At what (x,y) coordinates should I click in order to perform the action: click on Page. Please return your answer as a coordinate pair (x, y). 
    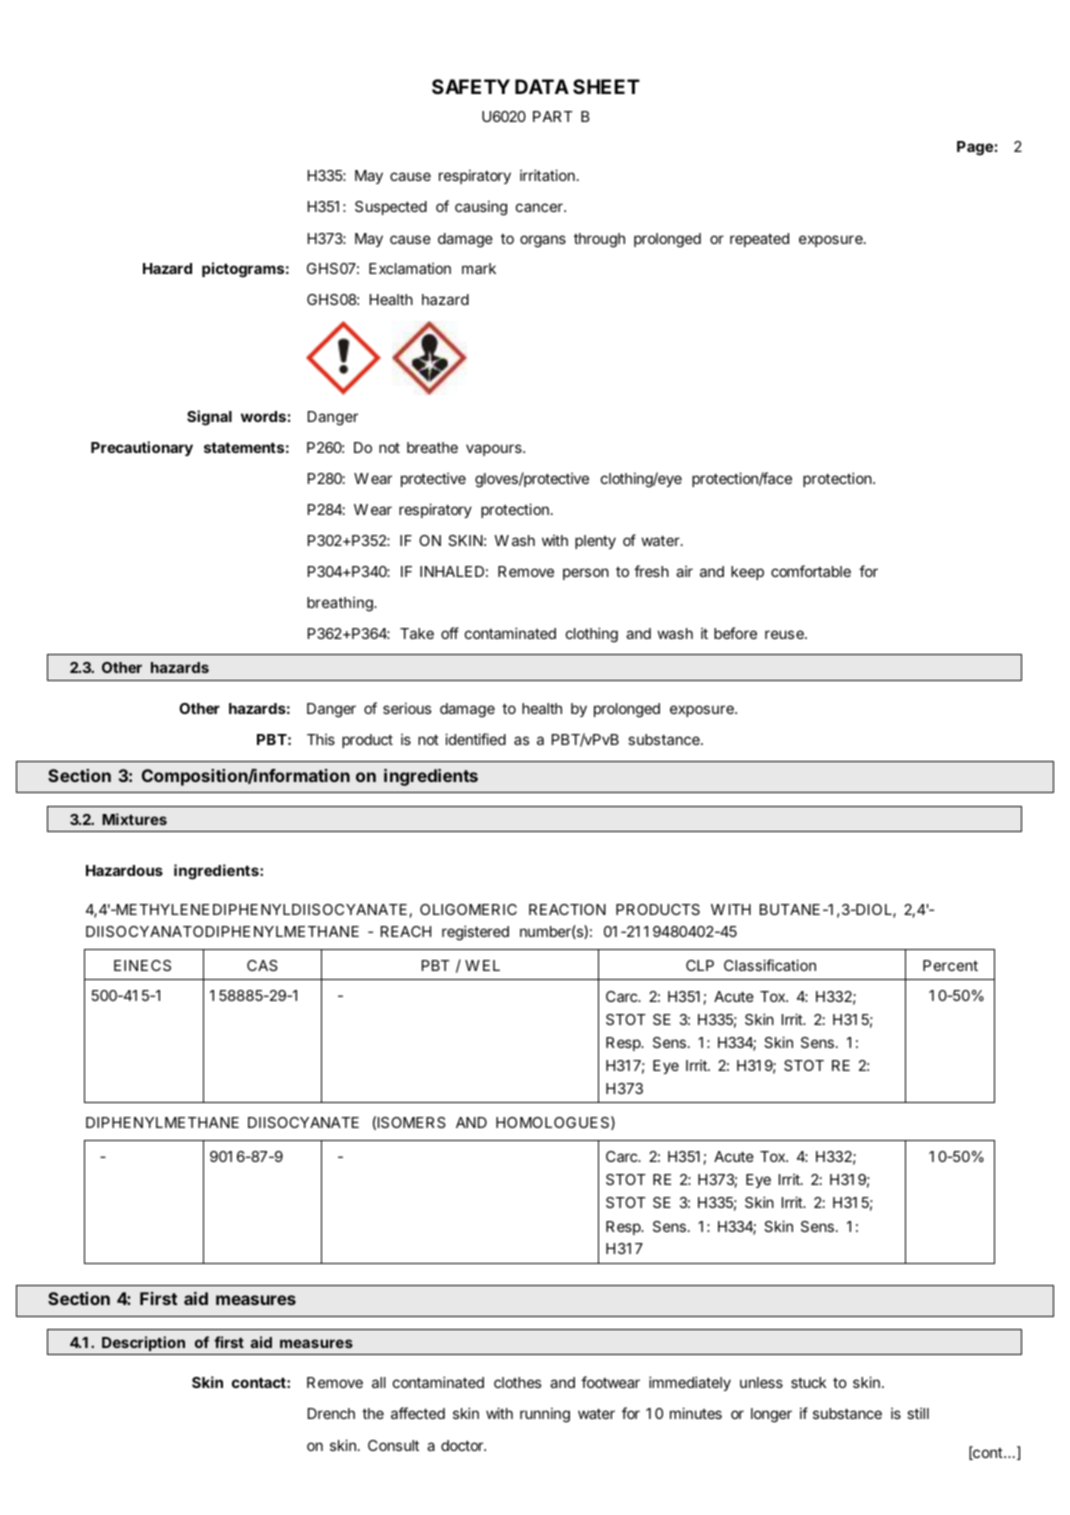
    Looking at the image, I should click on (975, 148).
